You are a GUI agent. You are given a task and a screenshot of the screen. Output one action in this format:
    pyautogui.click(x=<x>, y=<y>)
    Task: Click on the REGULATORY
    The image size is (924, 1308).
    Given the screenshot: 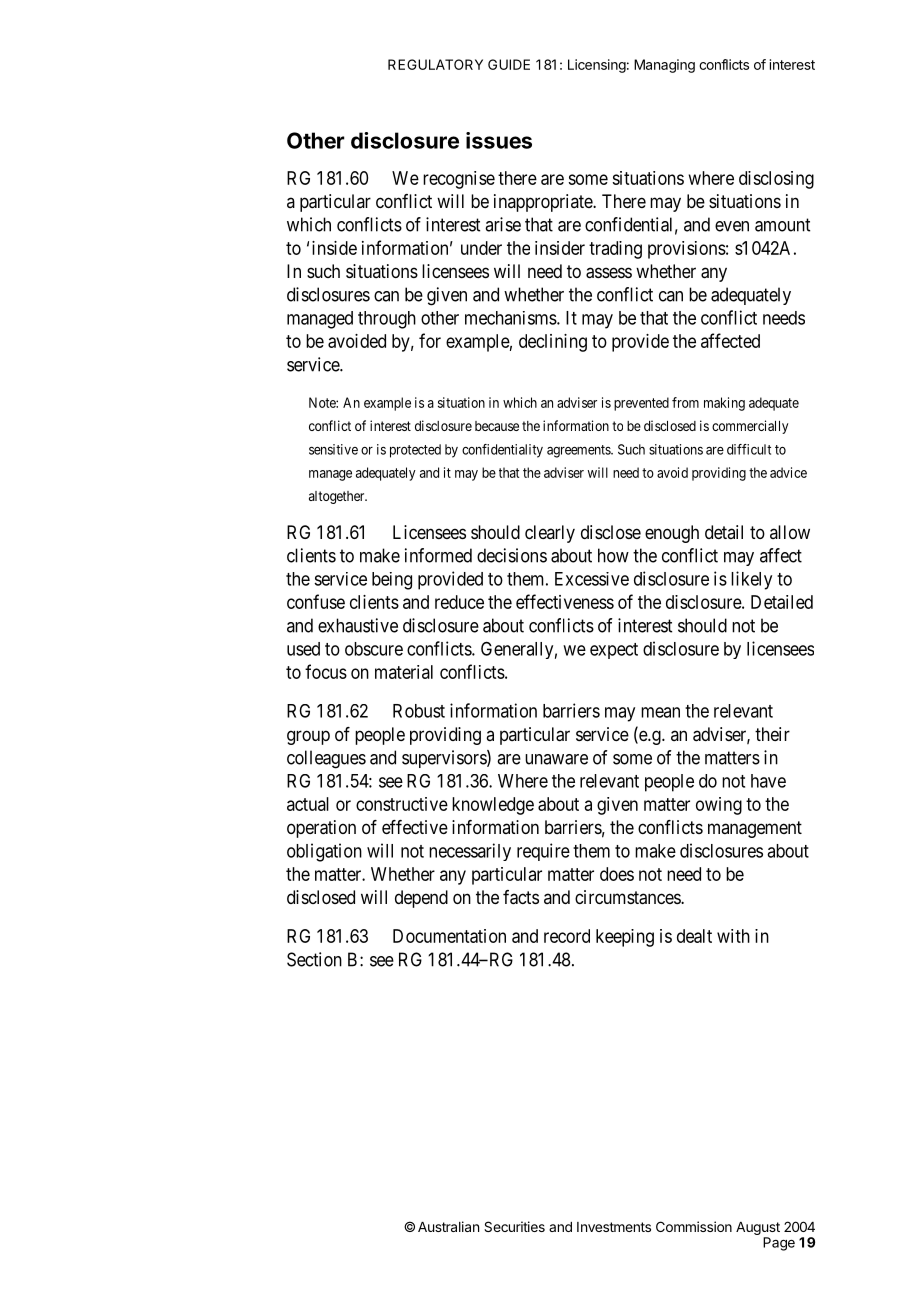 What is the action you would take?
    pyautogui.click(x=435, y=64)
